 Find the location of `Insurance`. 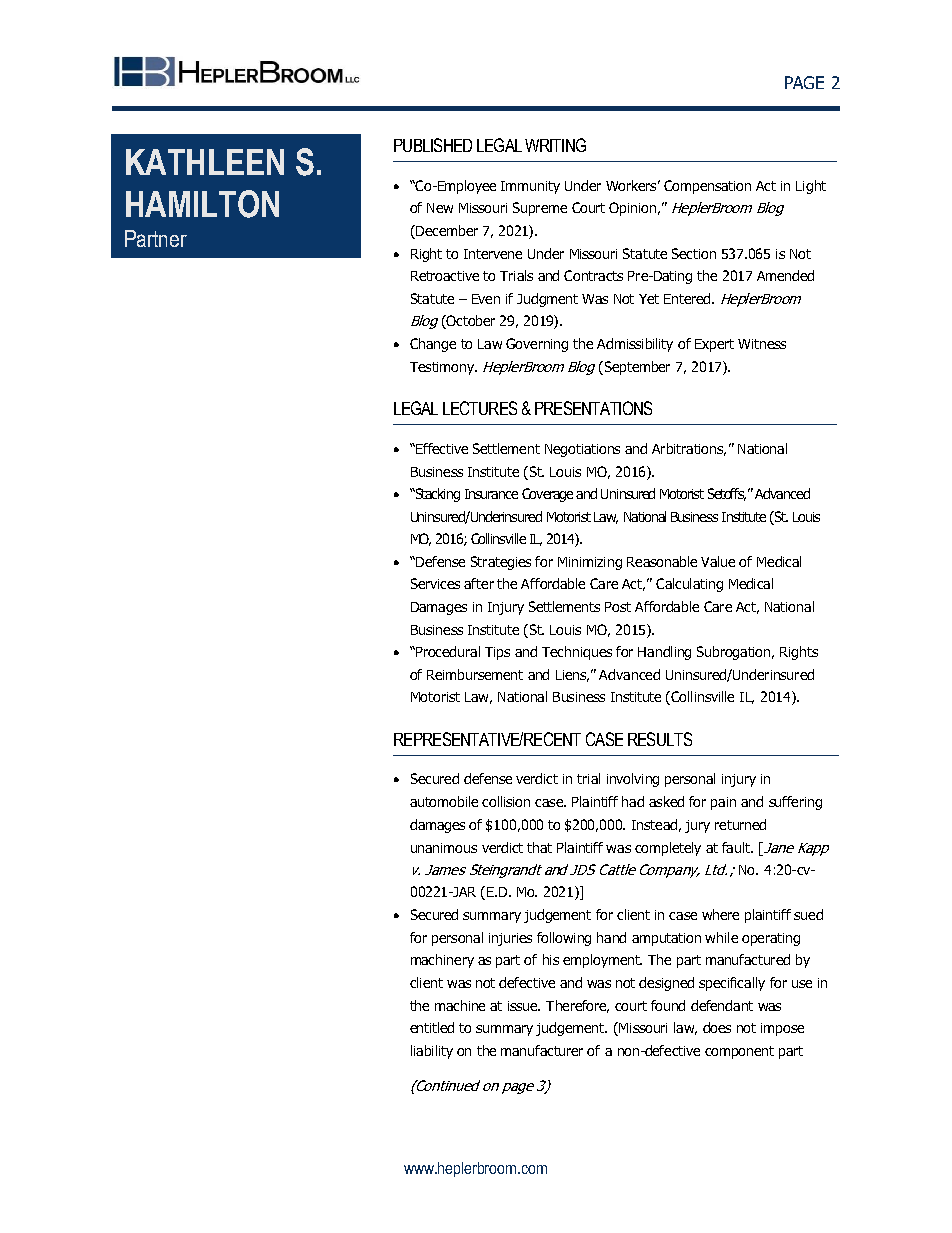

Insurance is located at coordinates (491, 494).
